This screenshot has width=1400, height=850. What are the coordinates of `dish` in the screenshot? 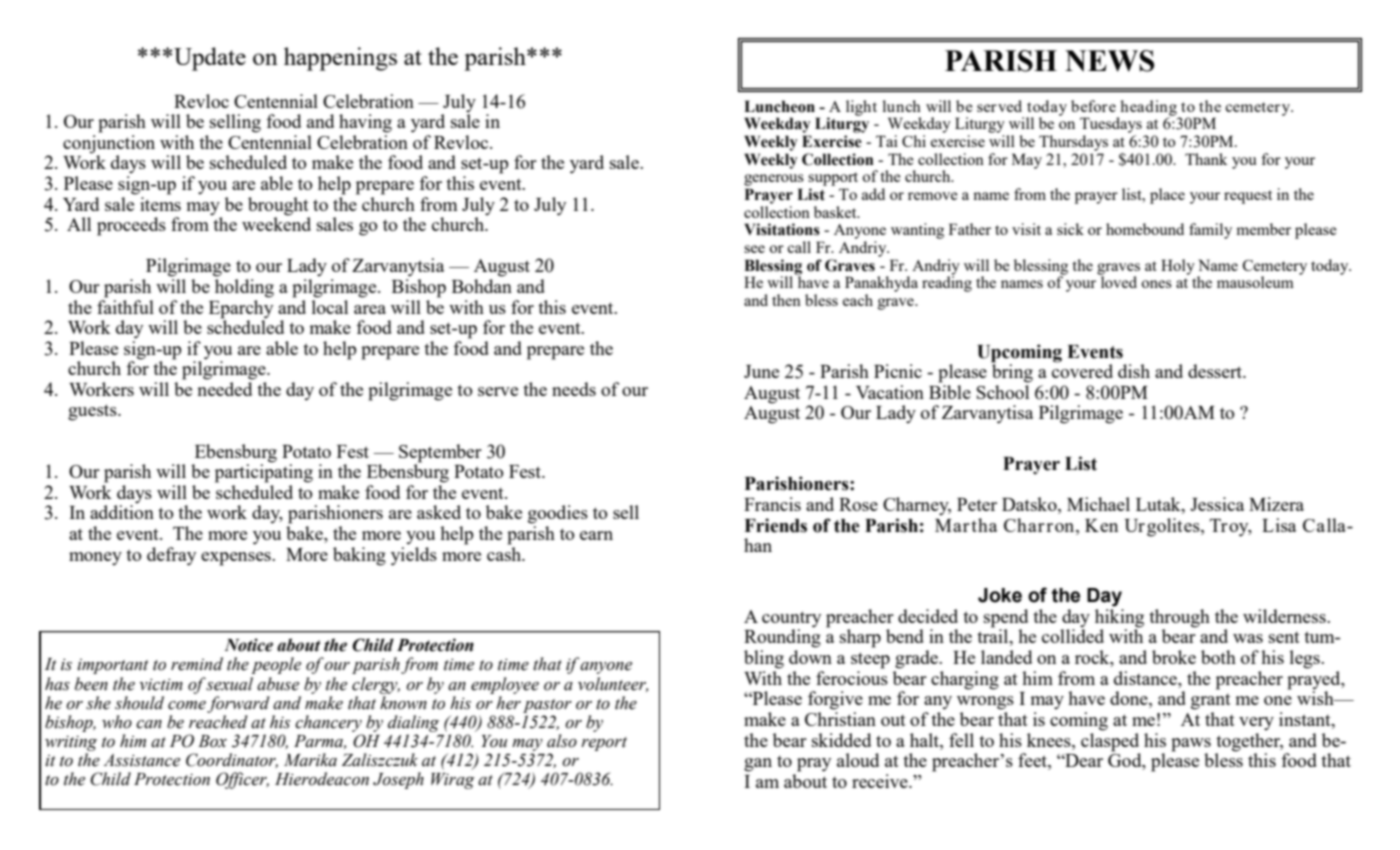 It's located at (1134, 371).
